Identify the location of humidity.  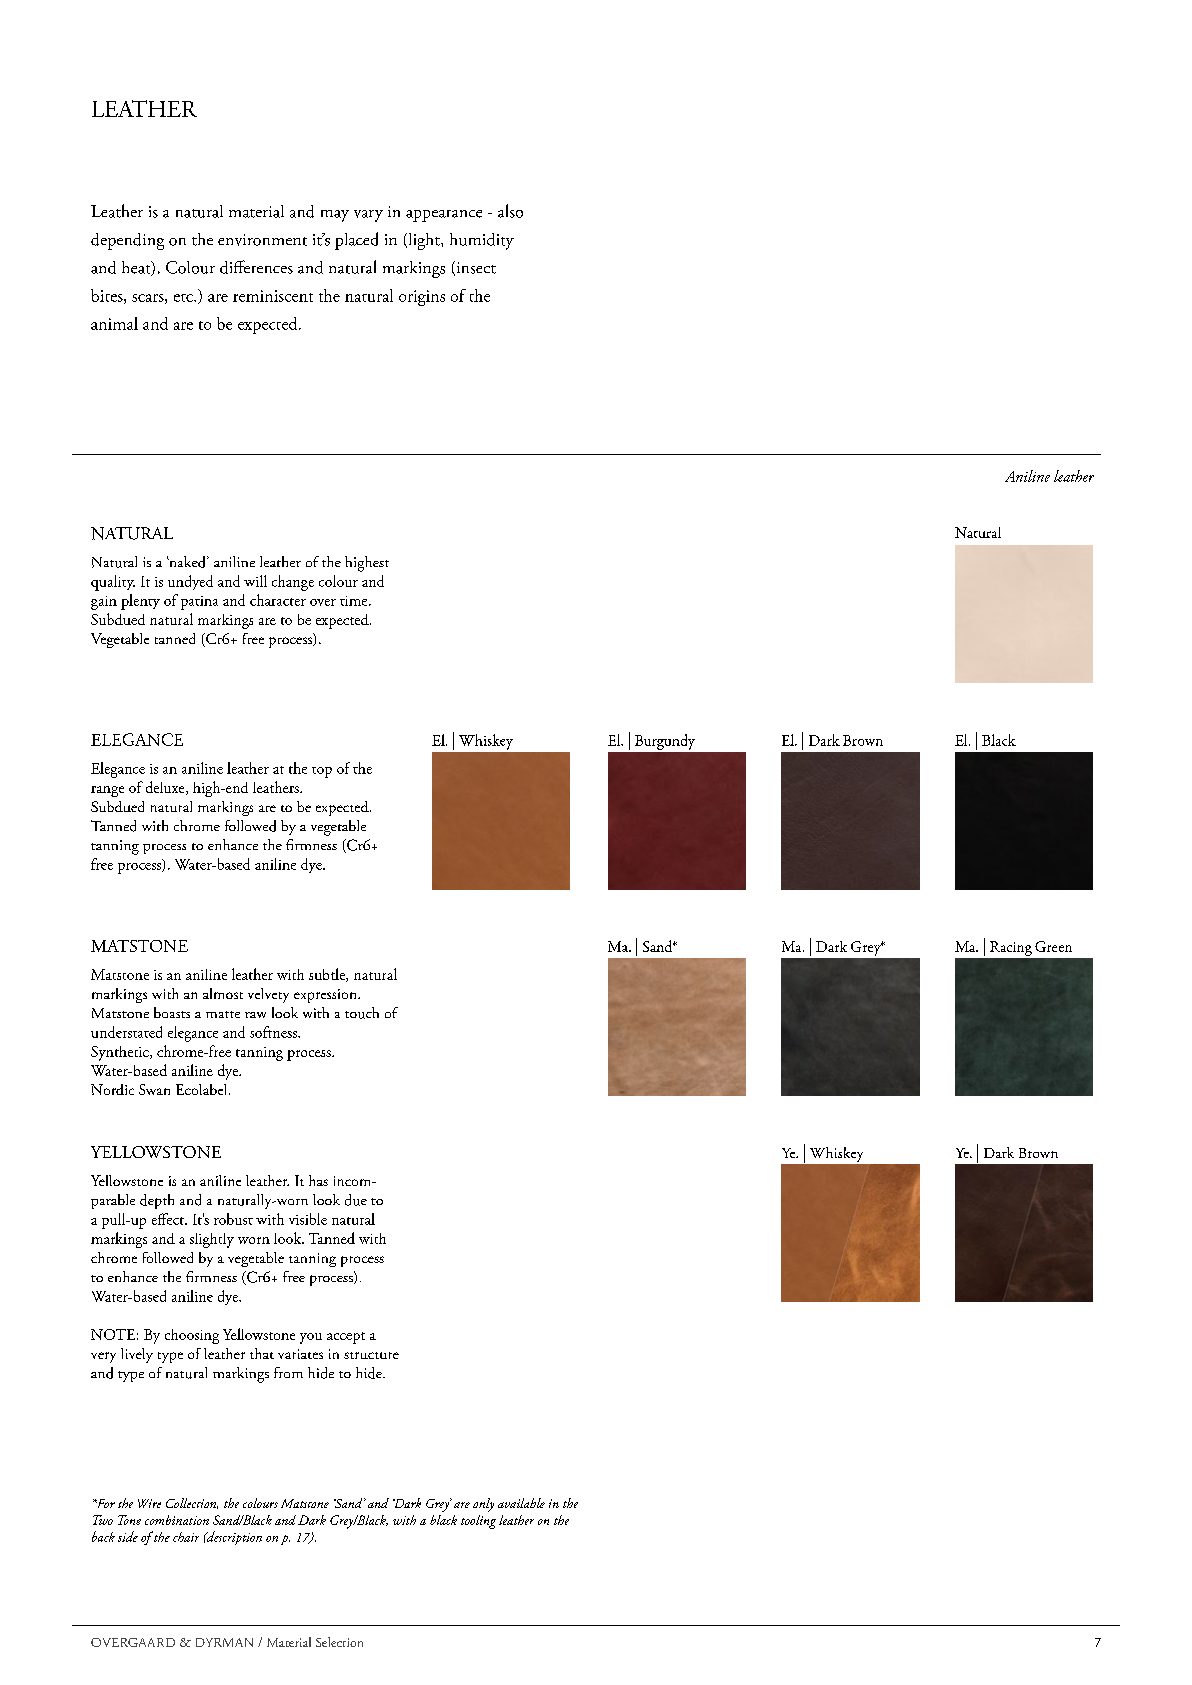
(482, 241).
